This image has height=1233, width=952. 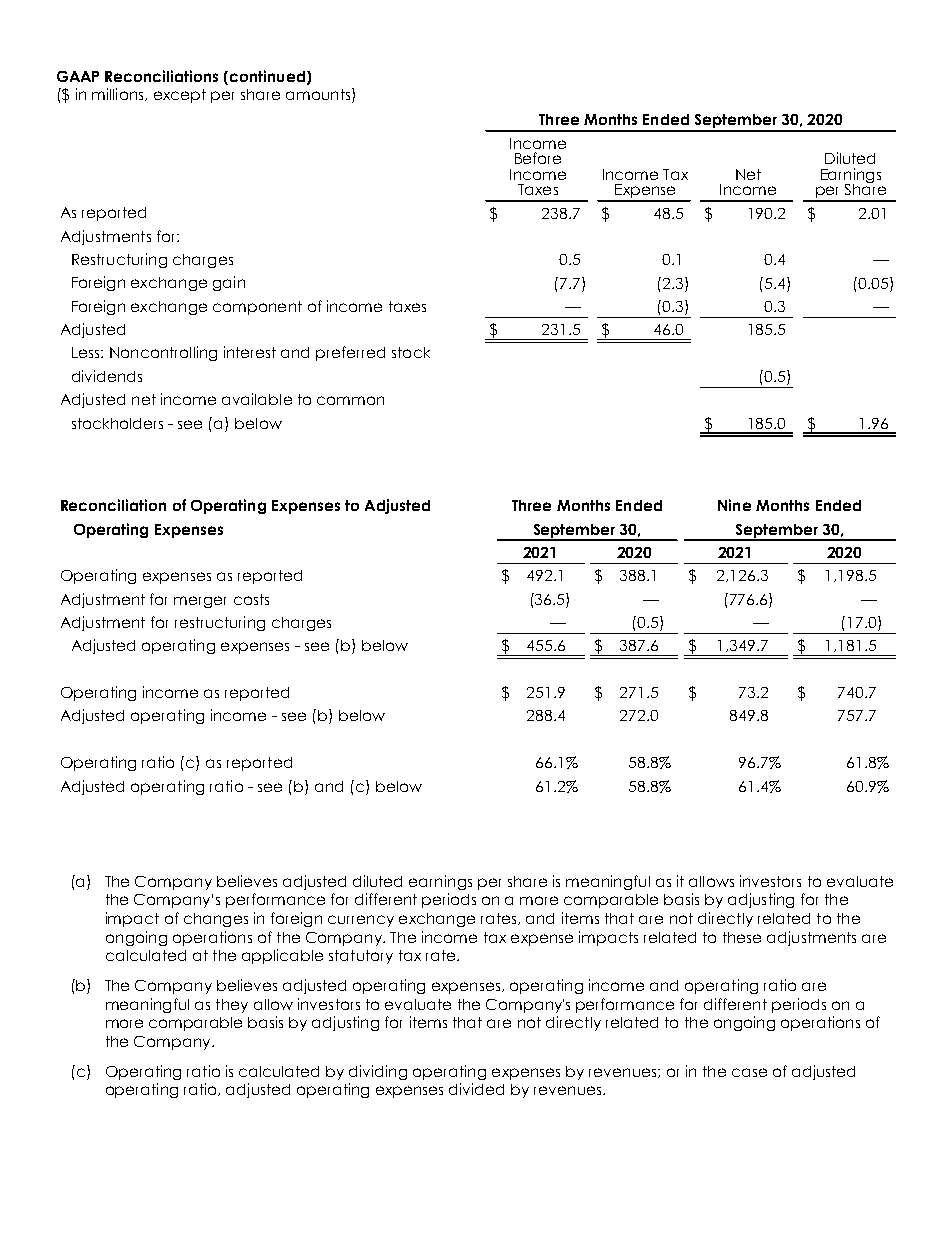 What do you see at coordinates (319, 95) in the image?
I see `amounts` at bounding box center [319, 95].
